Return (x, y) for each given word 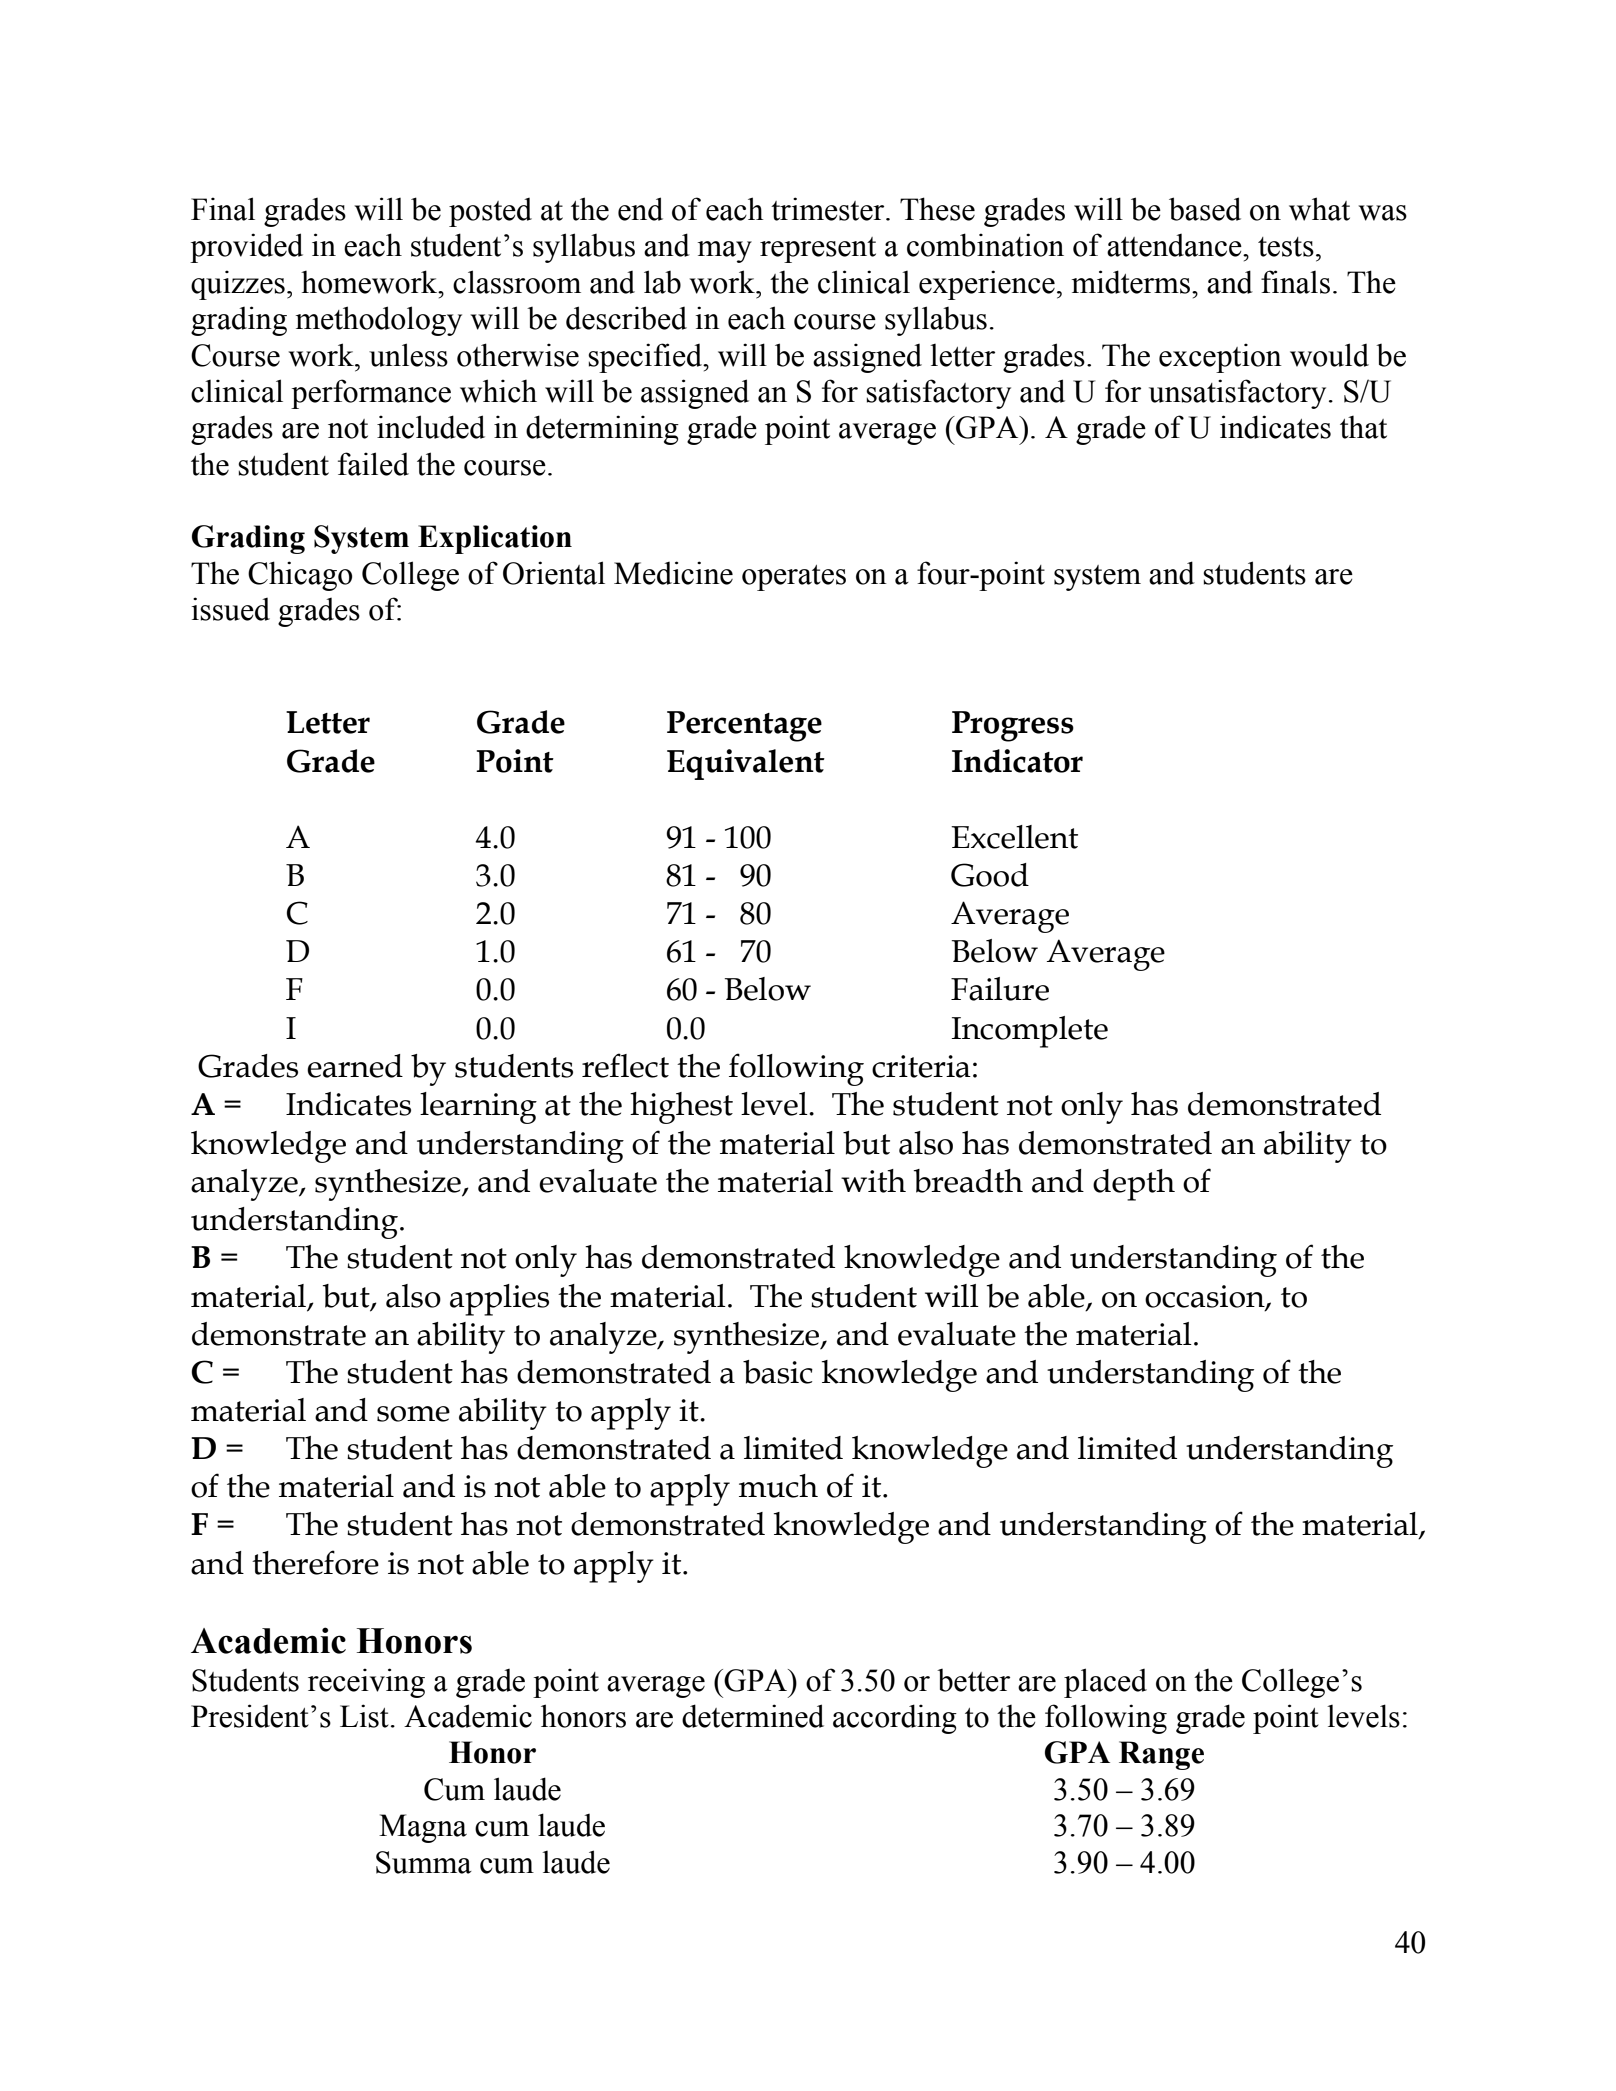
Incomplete (1030, 1032)
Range (1161, 1755)
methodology (379, 321)
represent (818, 250)
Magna (423, 1828)
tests (1286, 247)
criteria (921, 1066)
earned (355, 1066)
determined (753, 1716)
